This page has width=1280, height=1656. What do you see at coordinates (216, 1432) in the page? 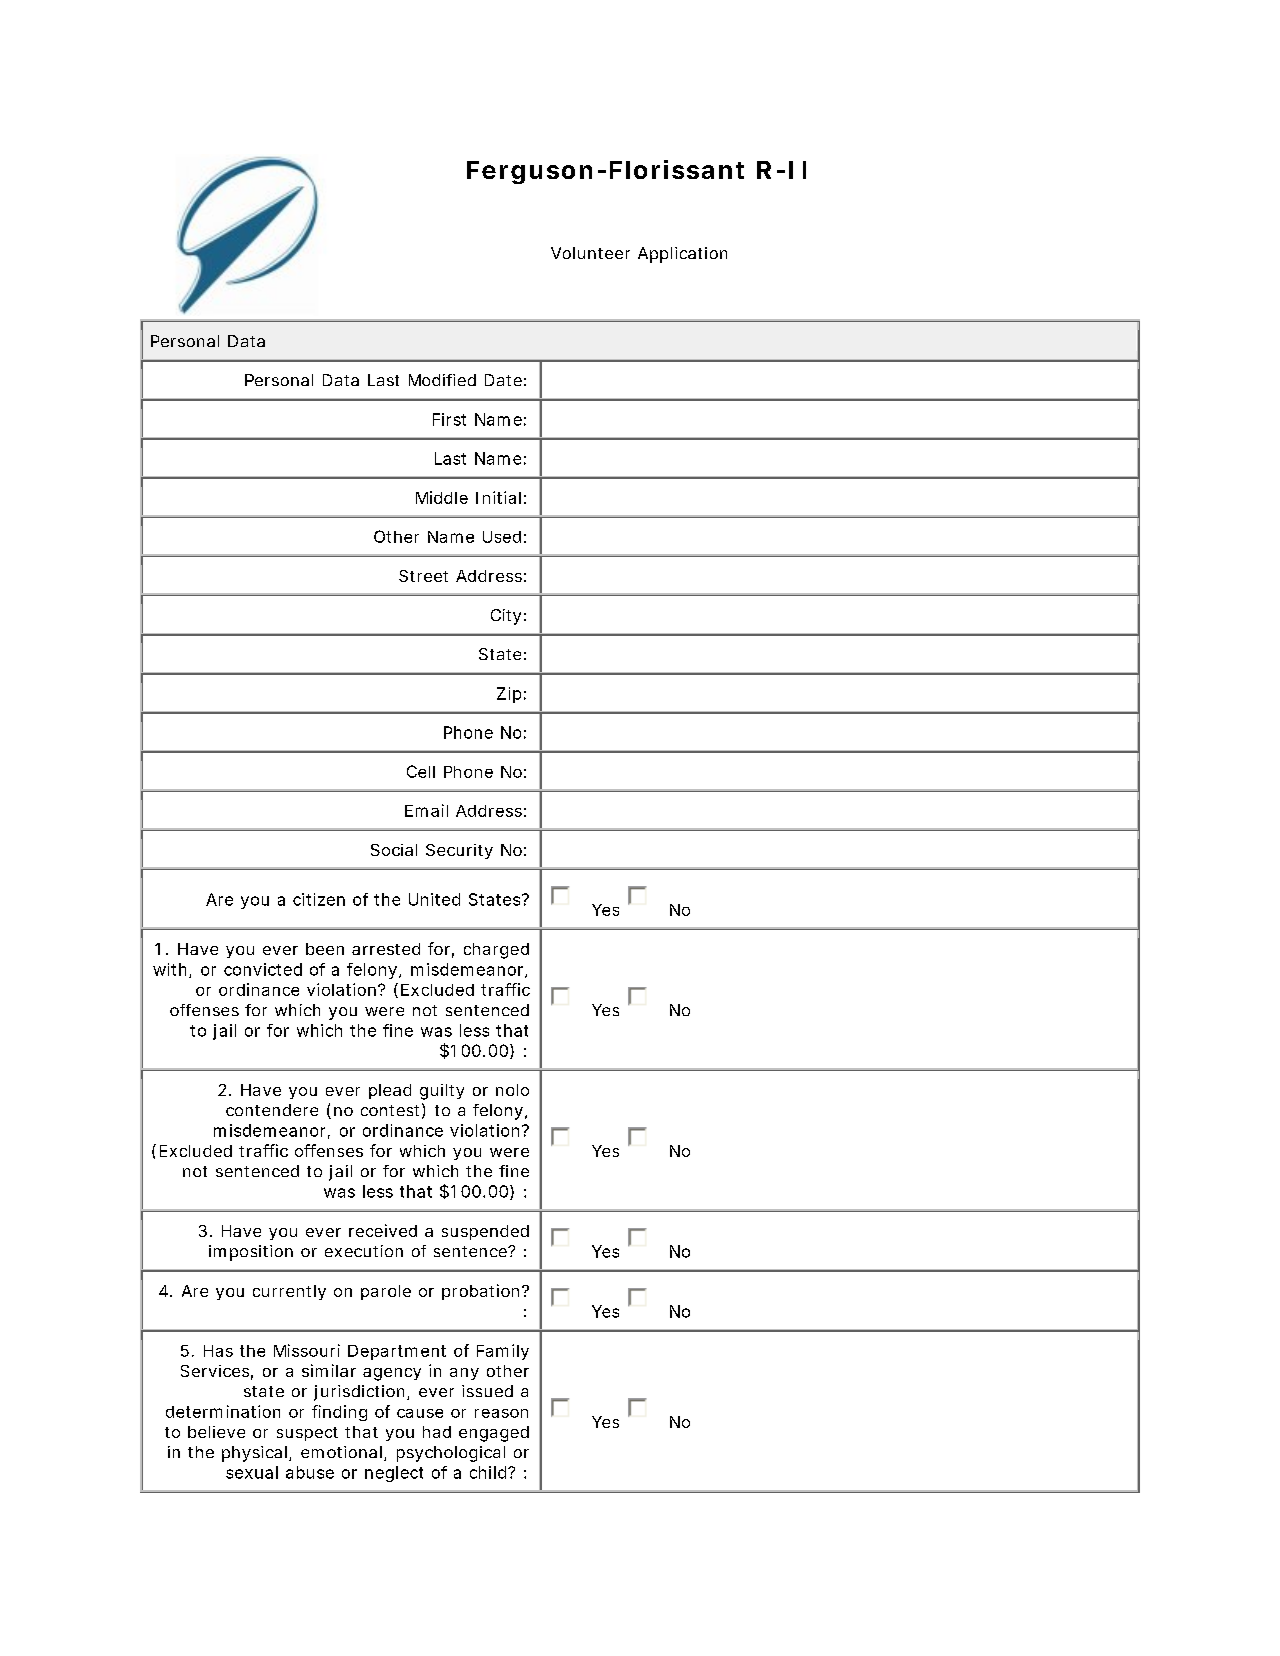
I see `believe` at bounding box center [216, 1432].
